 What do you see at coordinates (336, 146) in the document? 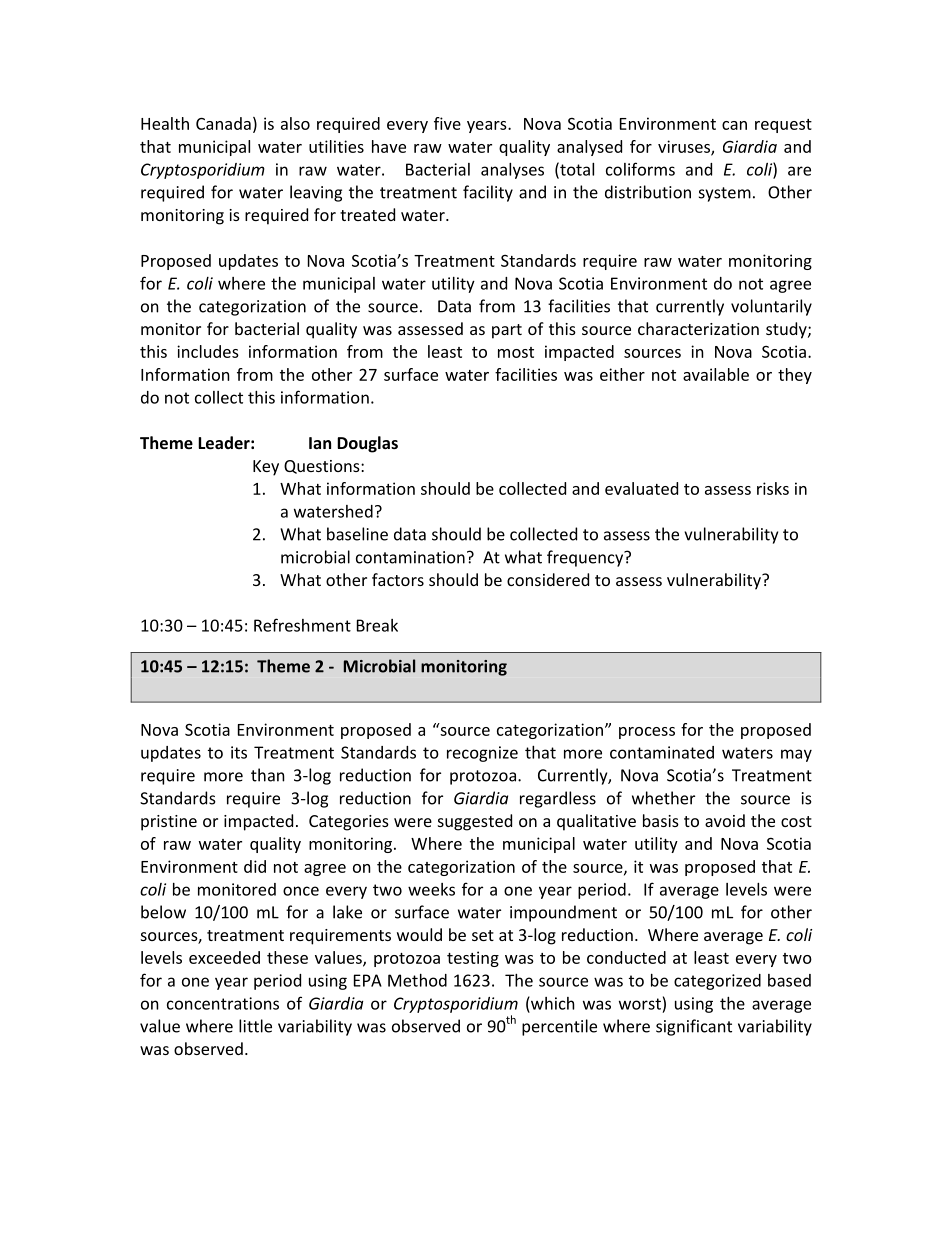
I see `utilities` at bounding box center [336, 146].
